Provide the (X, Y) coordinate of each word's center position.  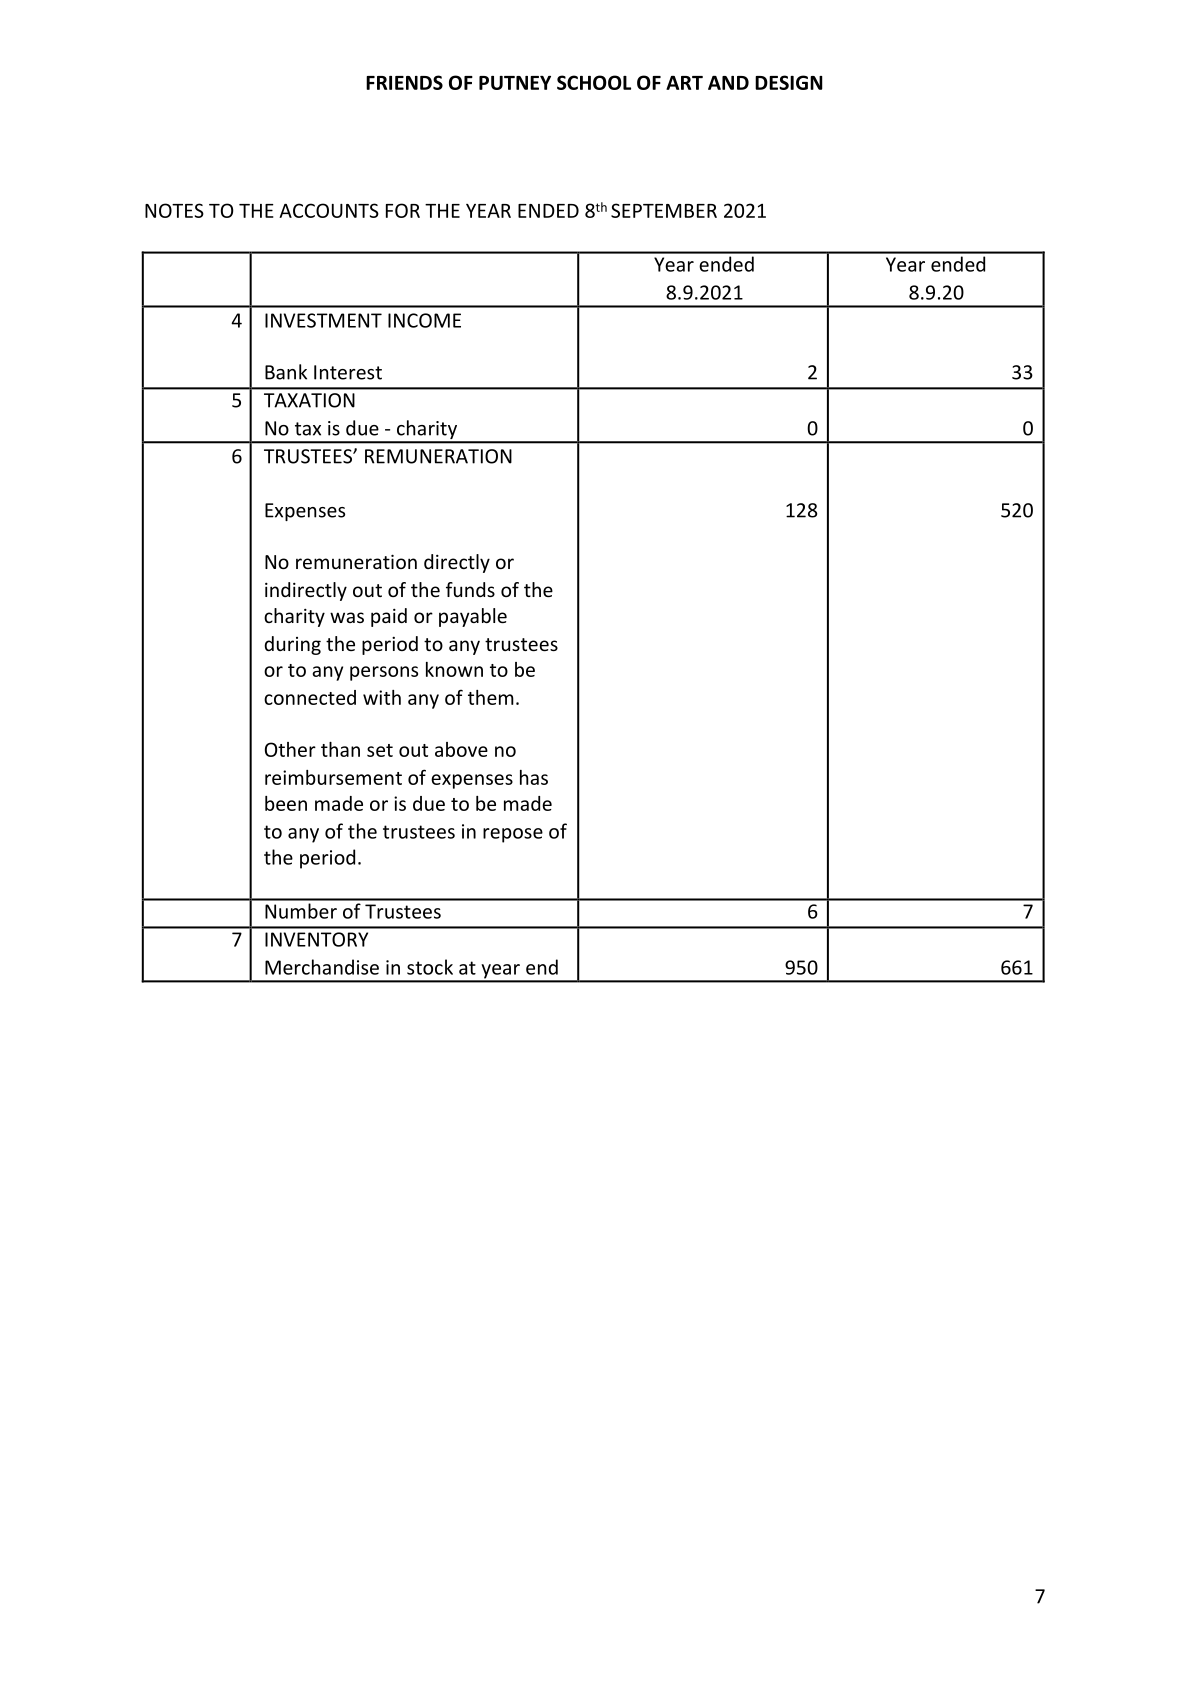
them (491, 697)
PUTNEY (515, 83)
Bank (286, 372)
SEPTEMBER (664, 210)
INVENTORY (316, 939)
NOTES (174, 210)
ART (684, 83)
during (292, 645)
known (454, 669)
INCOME (424, 320)
